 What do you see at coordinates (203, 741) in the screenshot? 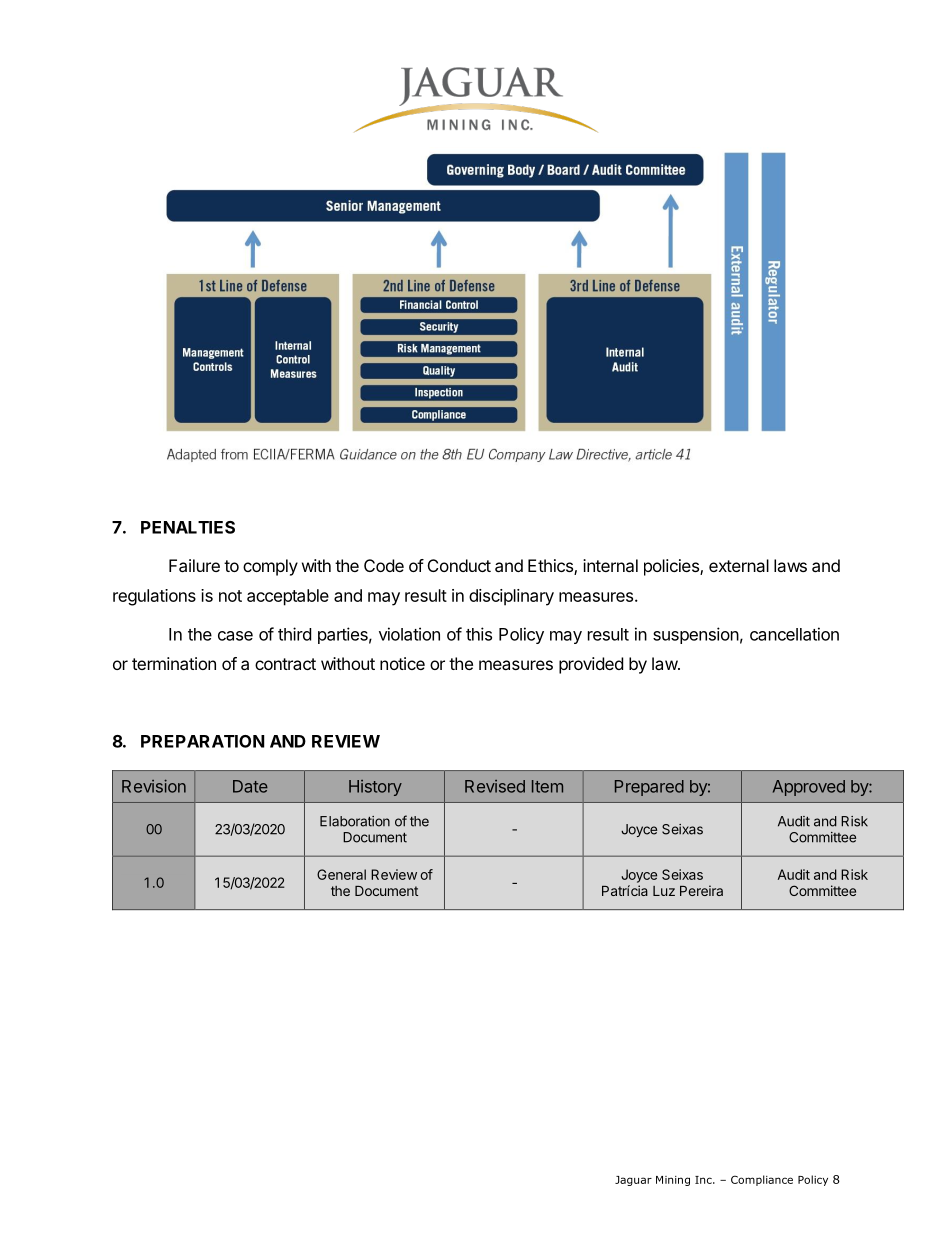
I see `PREPARATION` at bounding box center [203, 741].
